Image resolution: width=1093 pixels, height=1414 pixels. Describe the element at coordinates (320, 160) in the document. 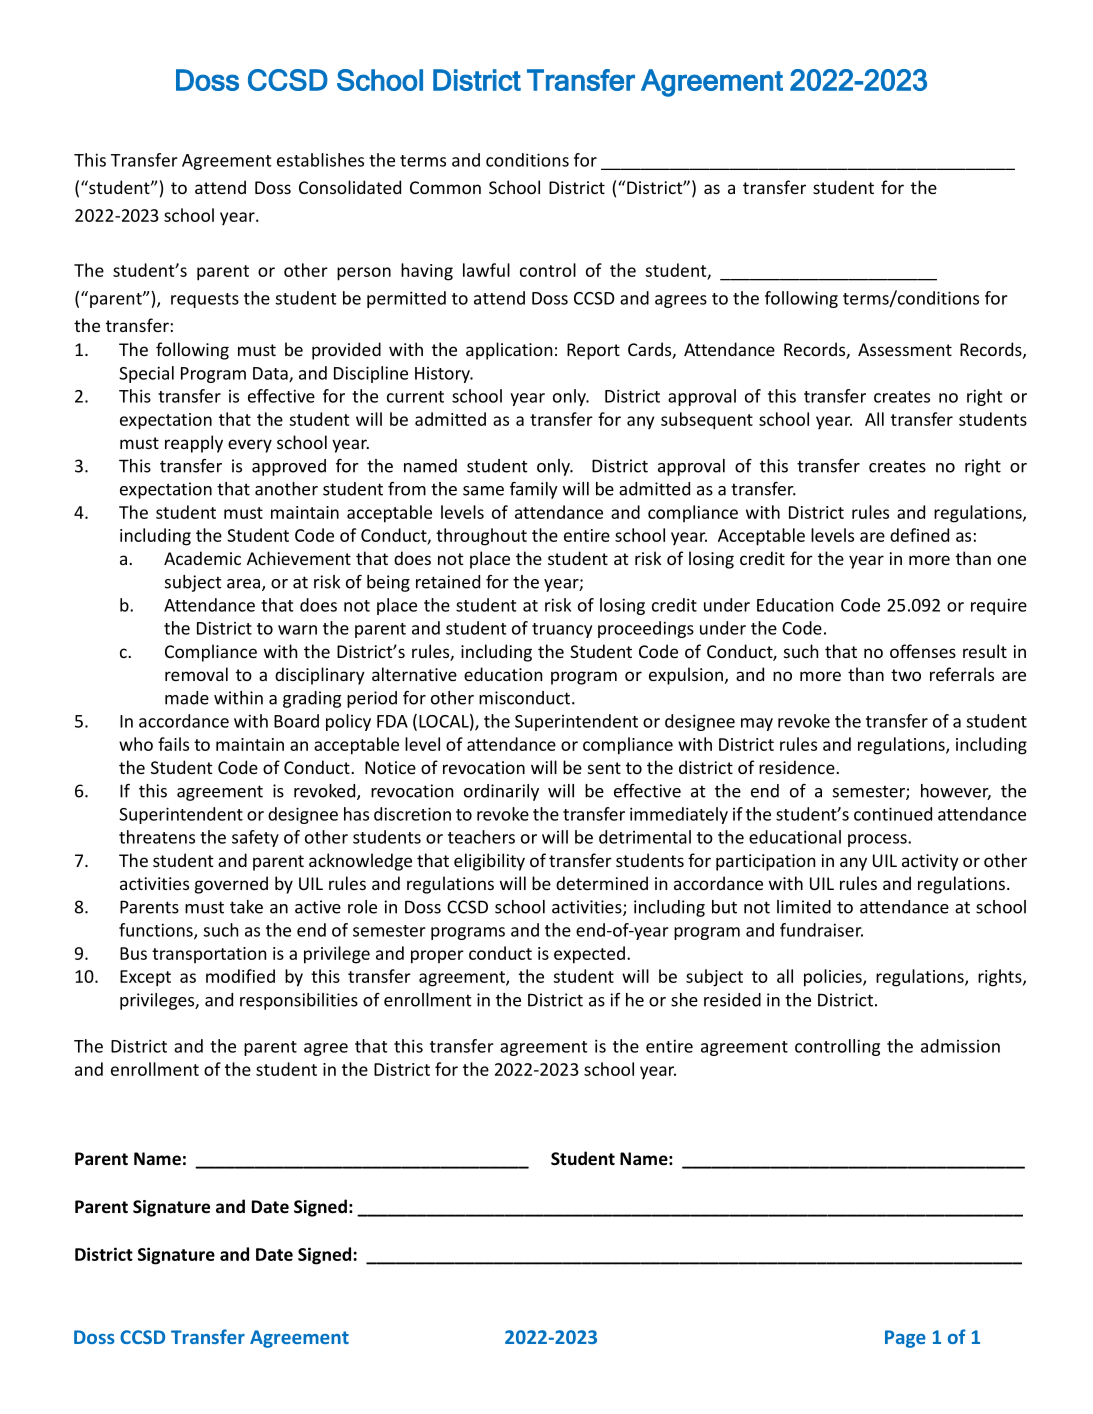

I see `establishes` at that location.
